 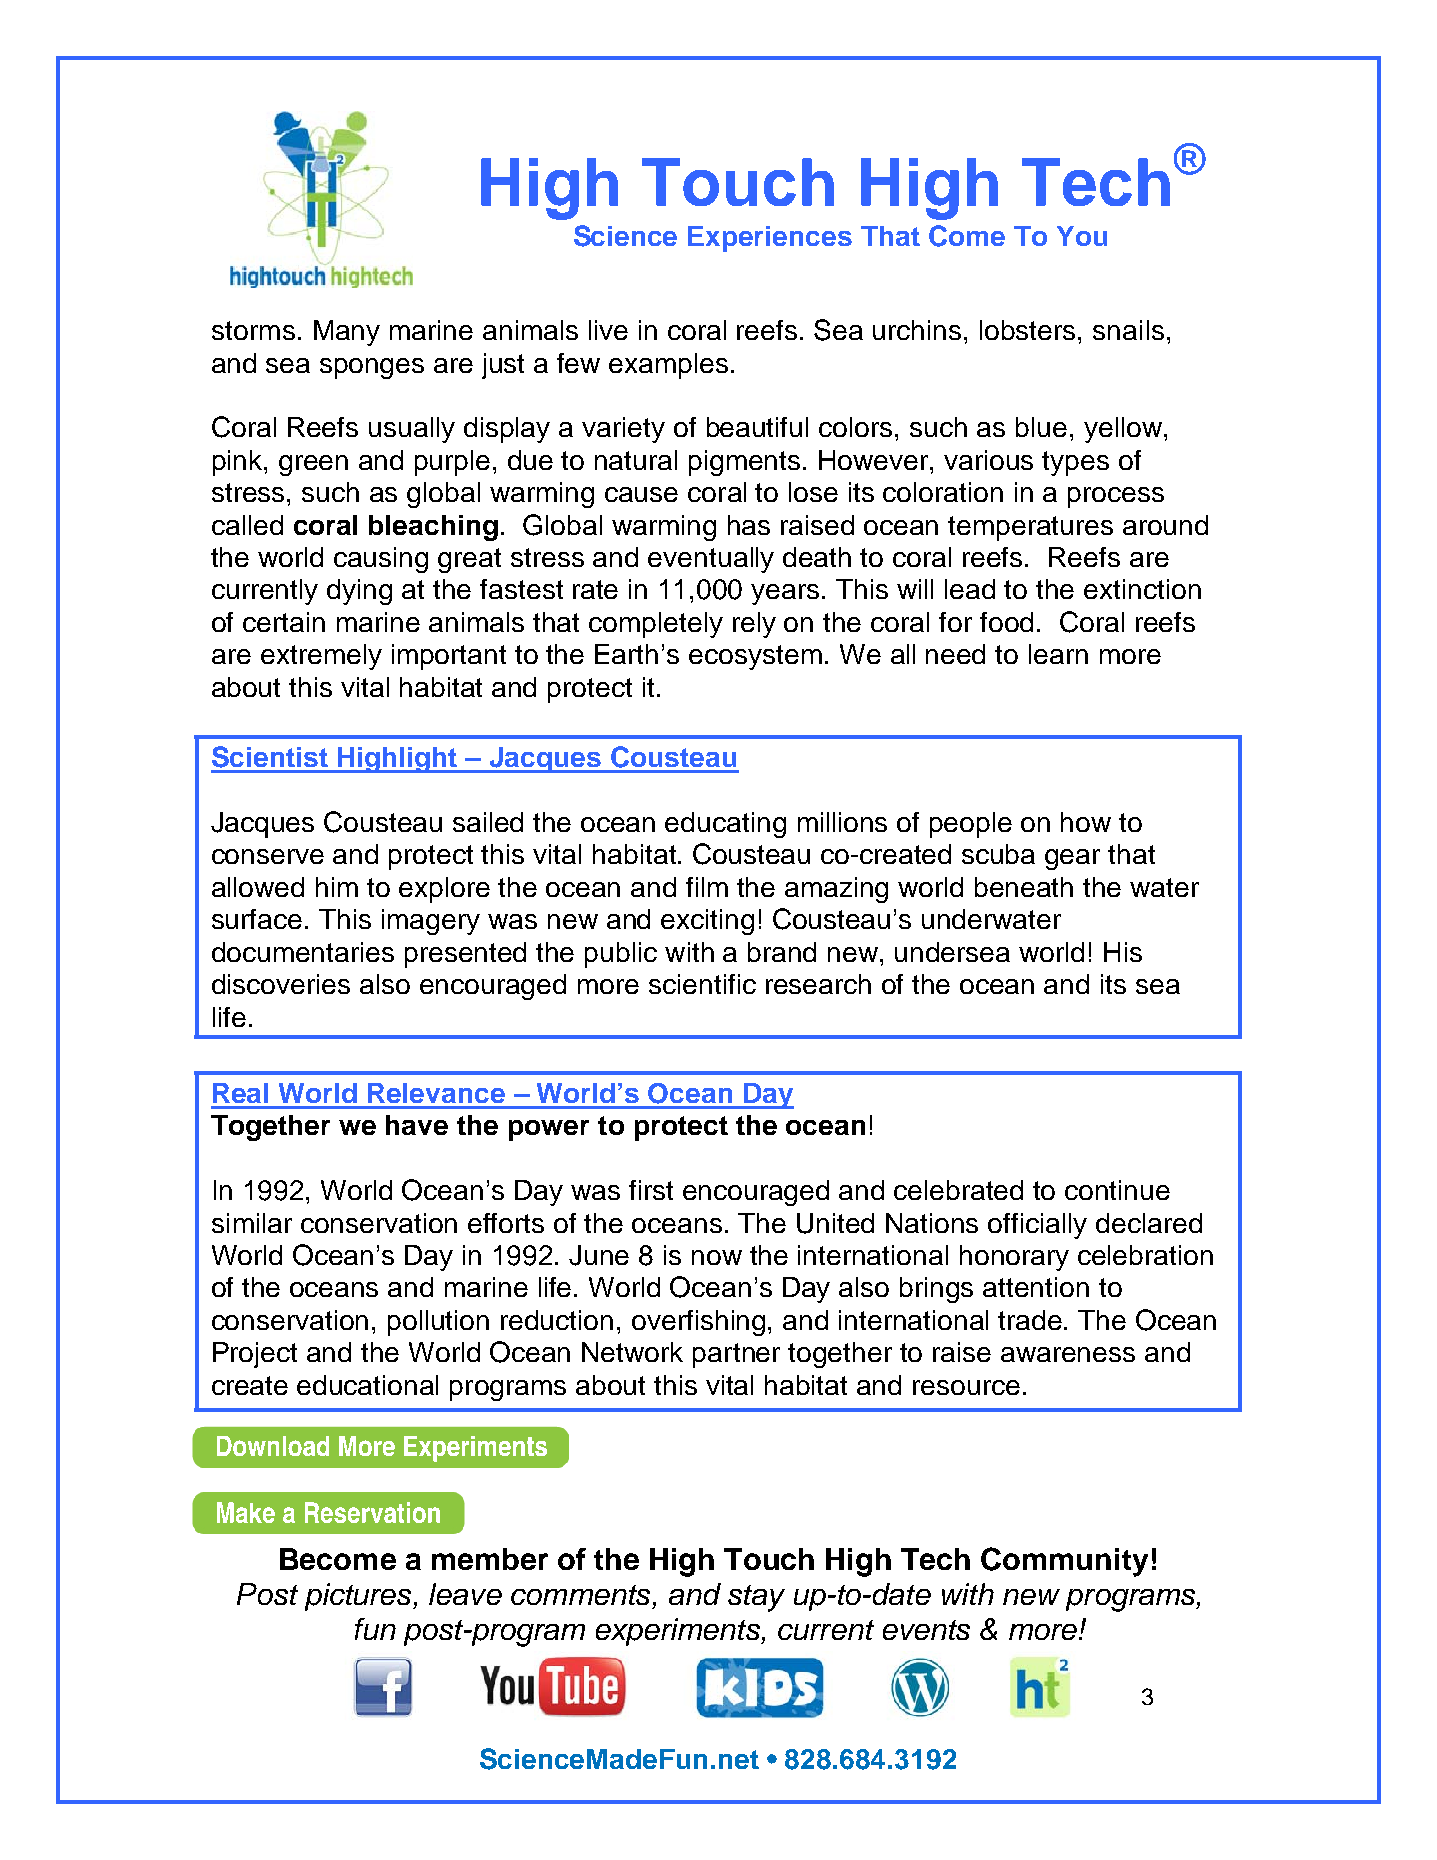 I want to click on Experiences, so click(x=770, y=239).
